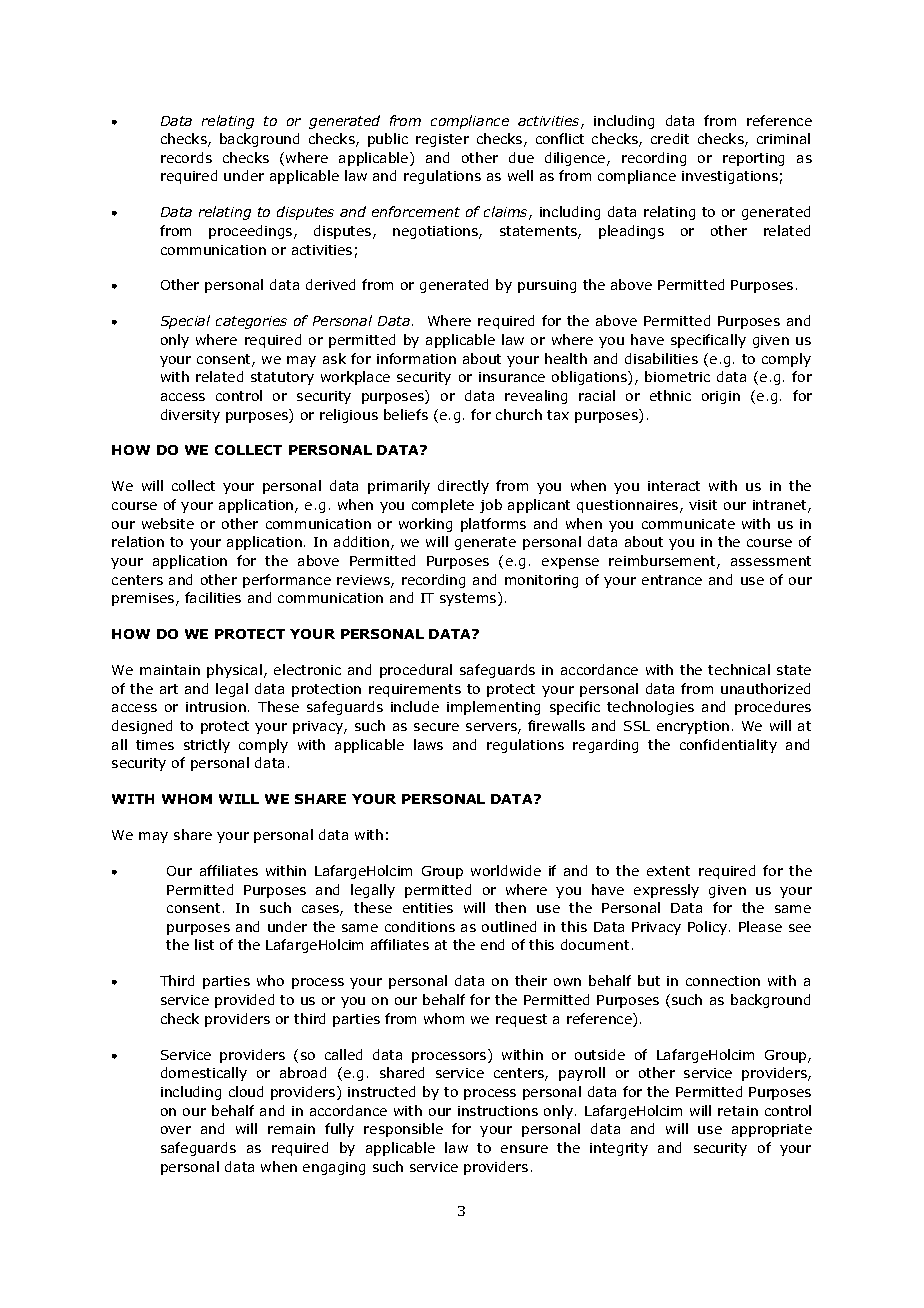  What do you see at coordinates (498, 1111) in the screenshot?
I see `instructions` at bounding box center [498, 1111].
